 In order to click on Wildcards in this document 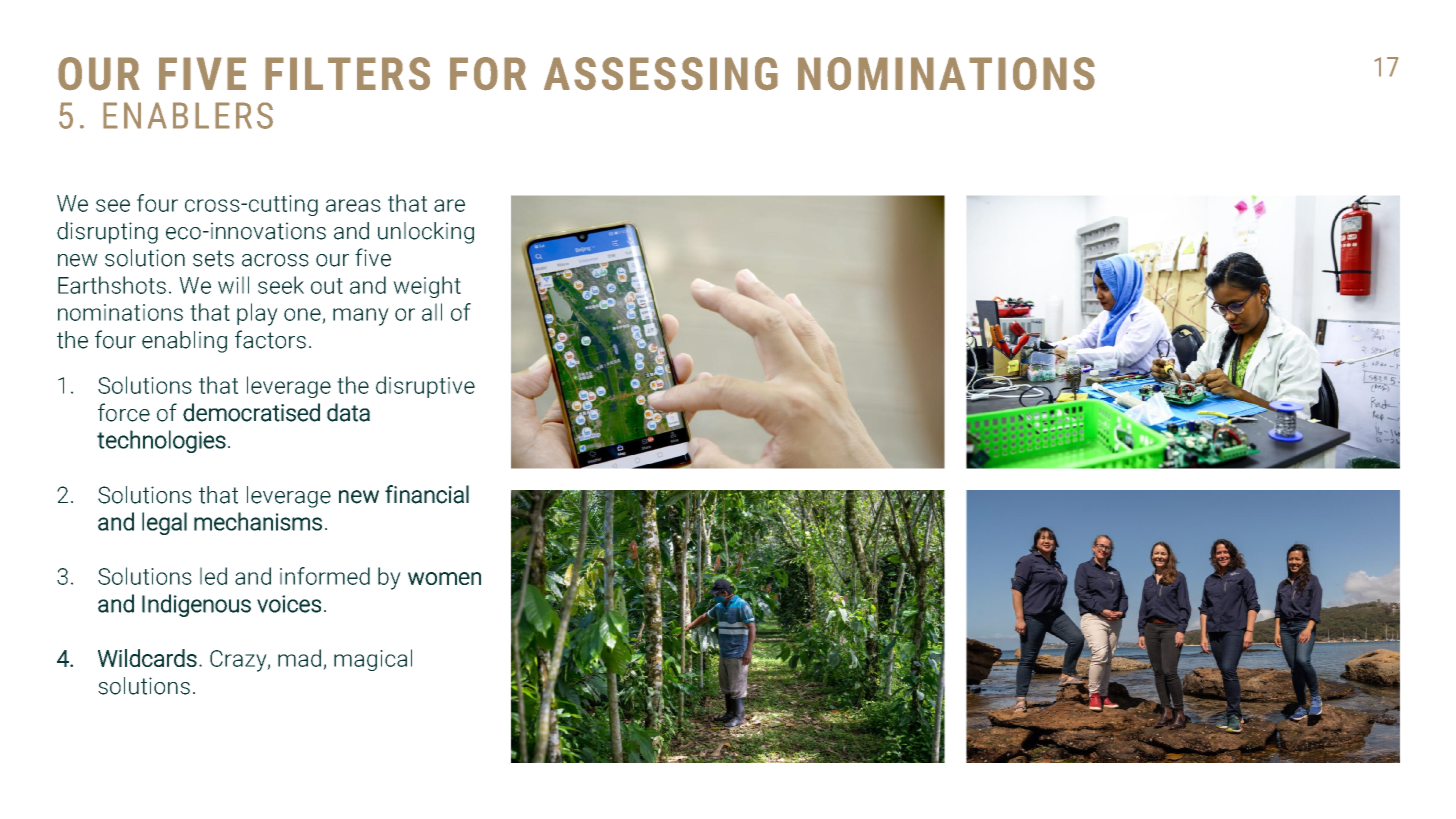, I will do `click(147, 658)`.
